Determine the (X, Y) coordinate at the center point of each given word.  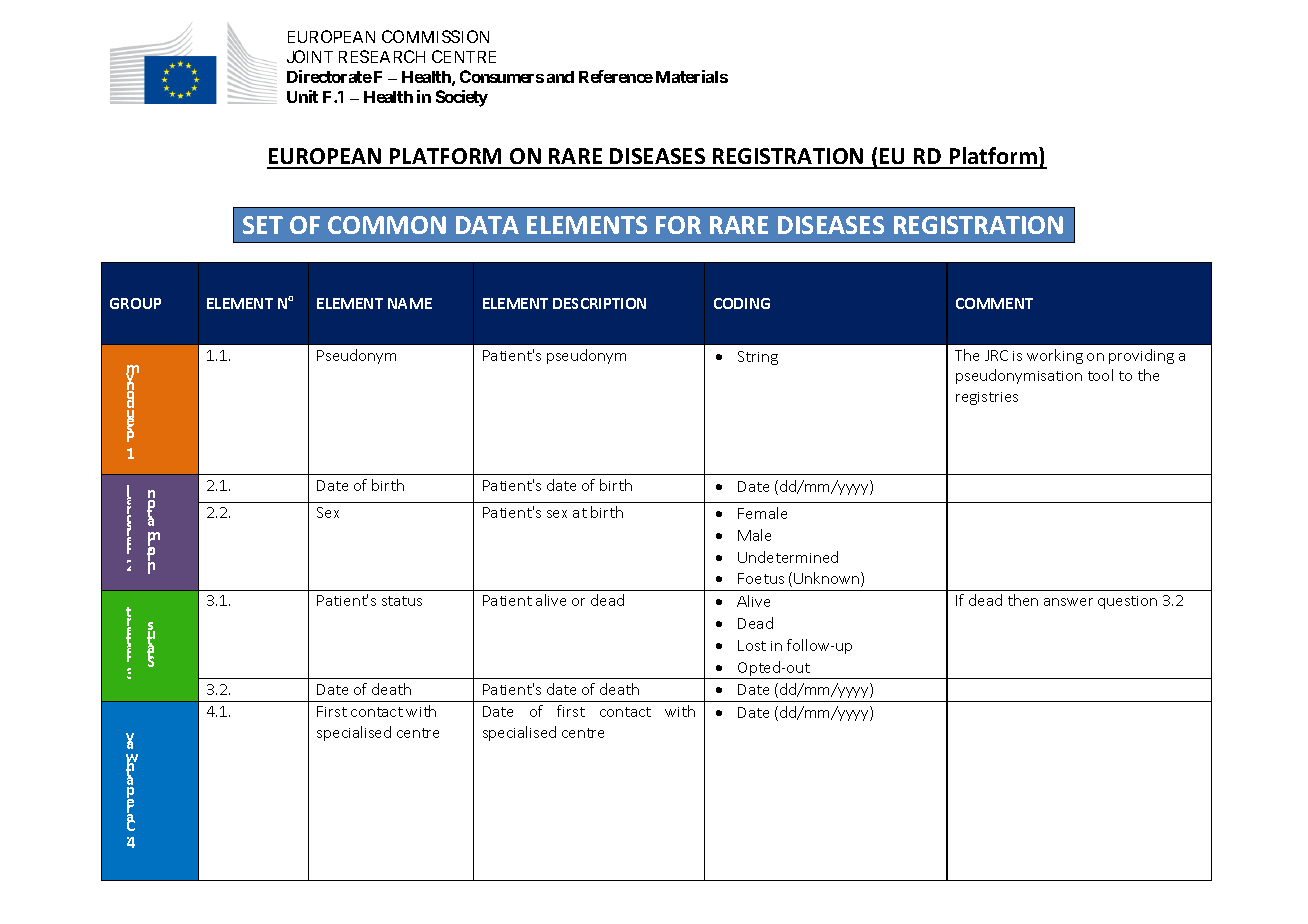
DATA (487, 225)
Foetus (761, 578)
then (1023, 600)
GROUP (135, 303)
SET (263, 225)
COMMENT (994, 303)
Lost (752, 645)
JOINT (310, 56)
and (560, 77)
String (758, 358)
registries (987, 398)
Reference (616, 76)
